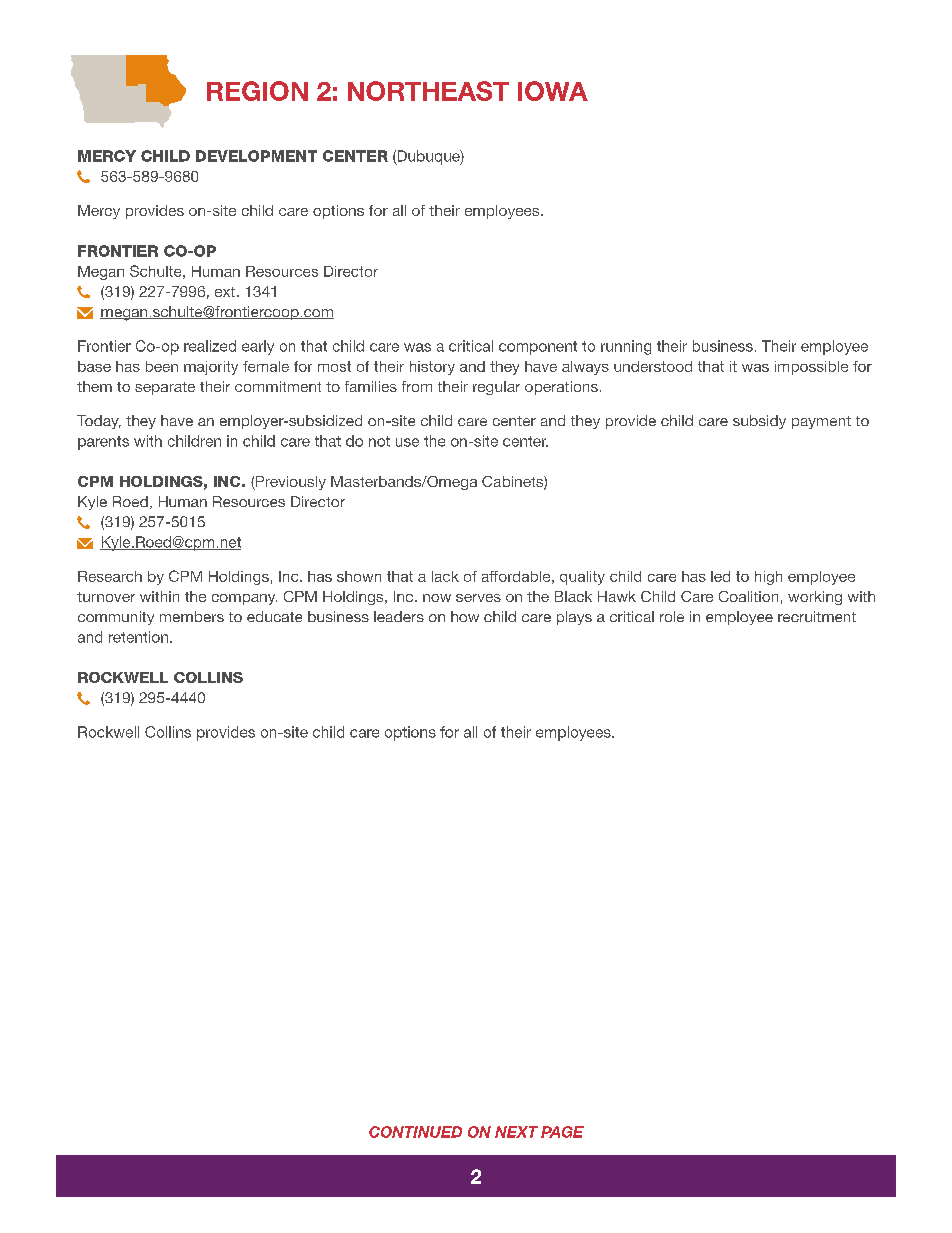 This screenshot has height=1233, width=952. I want to click on Research, so click(110, 576).
